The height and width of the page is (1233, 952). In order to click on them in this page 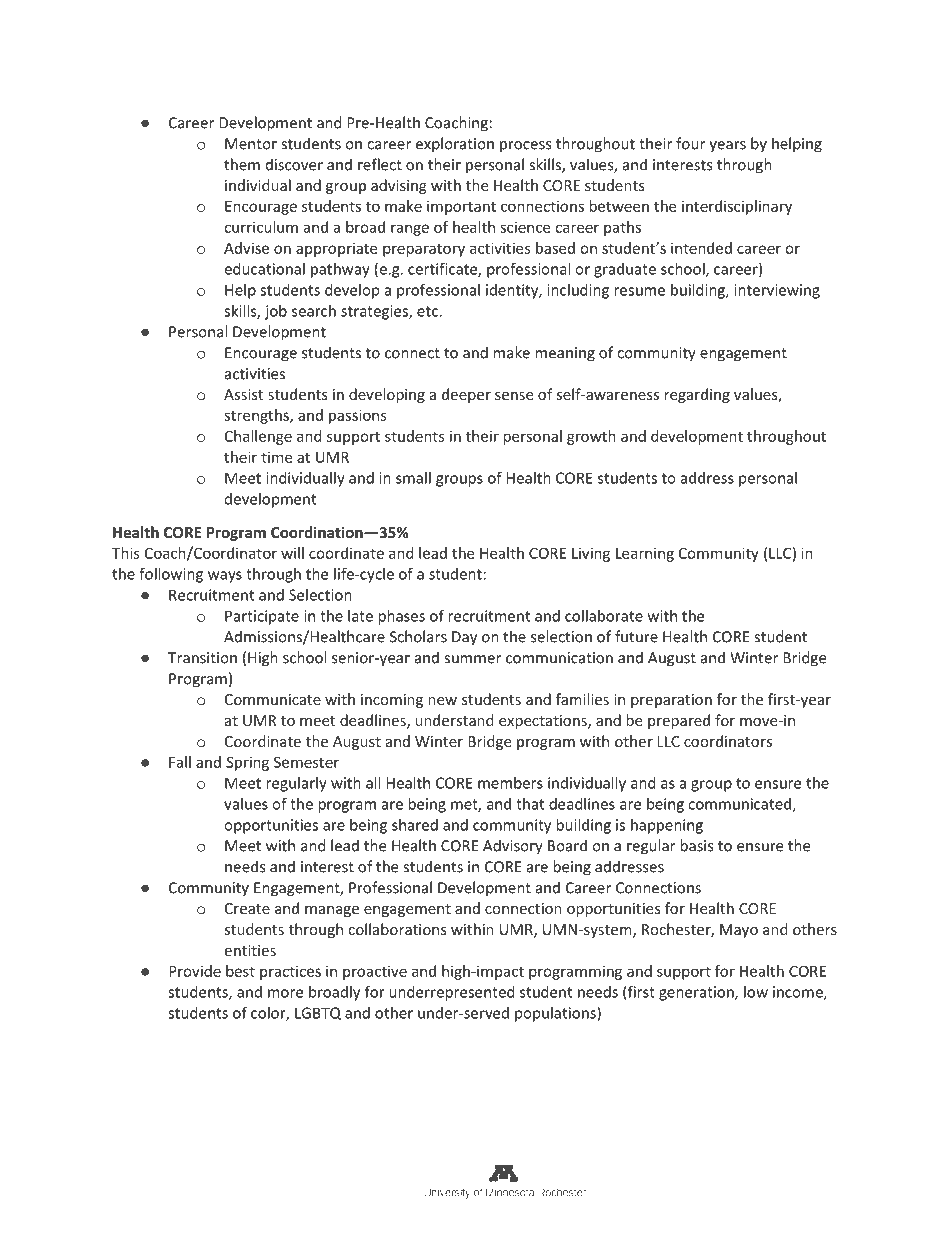, I will do `click(242, 164)`.
